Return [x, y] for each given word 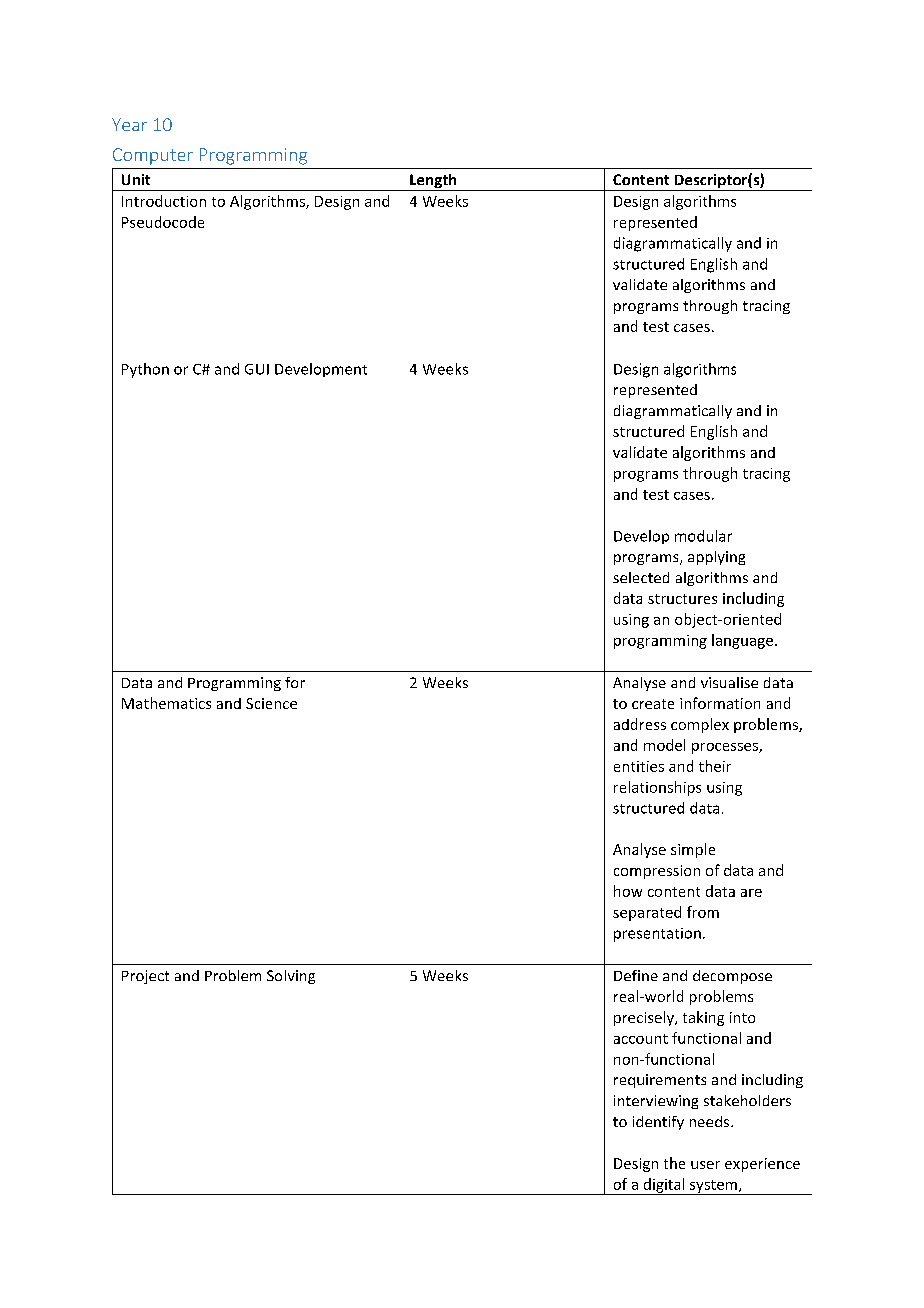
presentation [657, 935]
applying [716, 558]
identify [658, 1123]
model [664, 745]
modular [703, 536]
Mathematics [166, 703]
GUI [257, 369]
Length [433, 182]
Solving [291, 977]
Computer [153, 156]
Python [145, 370]
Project [145, 977]
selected [641, 577]
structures [682, 599]
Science [271, 703]
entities [639, 766]
